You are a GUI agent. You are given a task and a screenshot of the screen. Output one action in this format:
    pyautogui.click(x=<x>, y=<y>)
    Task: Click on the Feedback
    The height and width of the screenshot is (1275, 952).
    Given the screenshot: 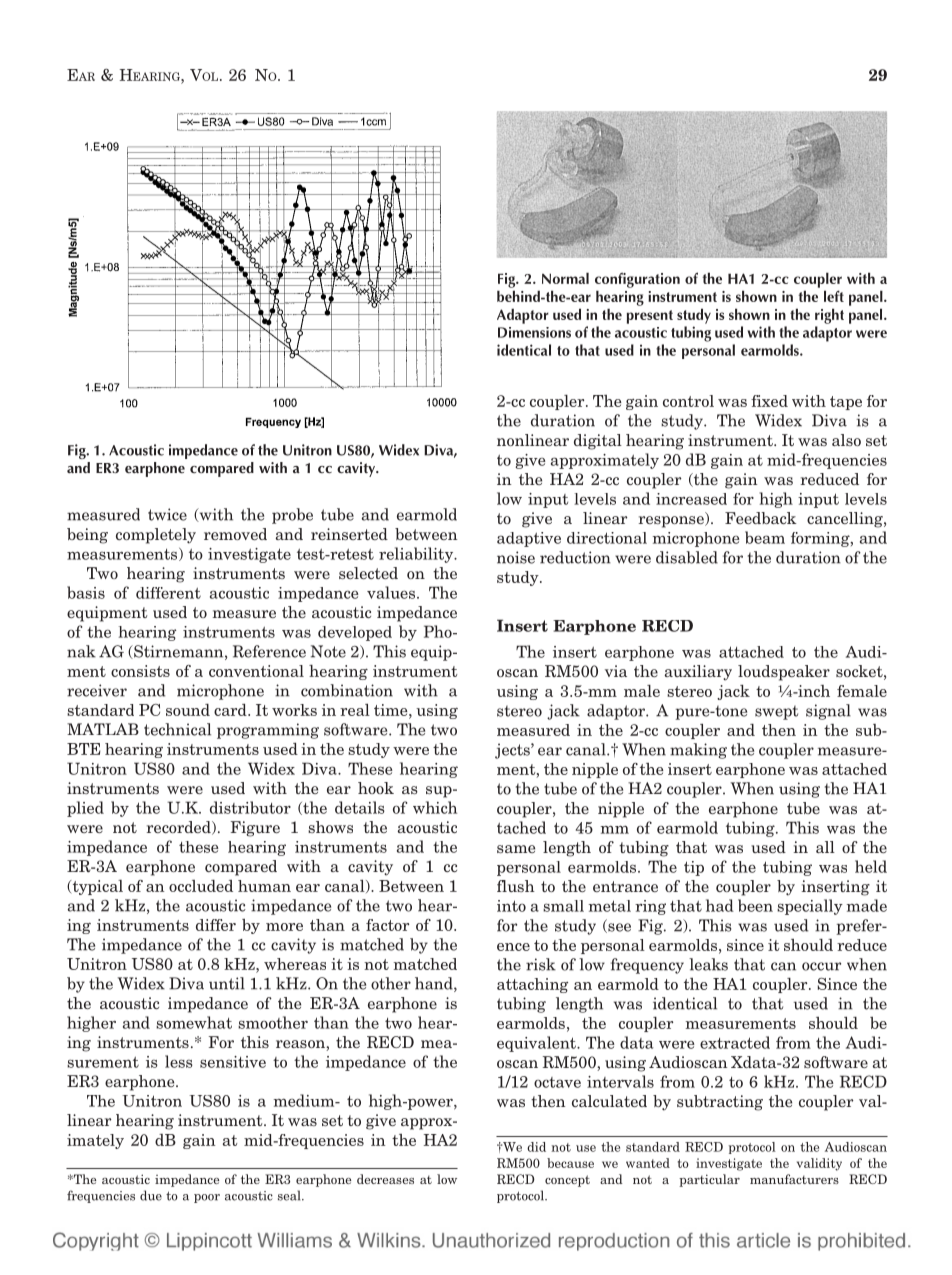 What is the action you would take?
    pyautogui.click(x=761, y=518)
